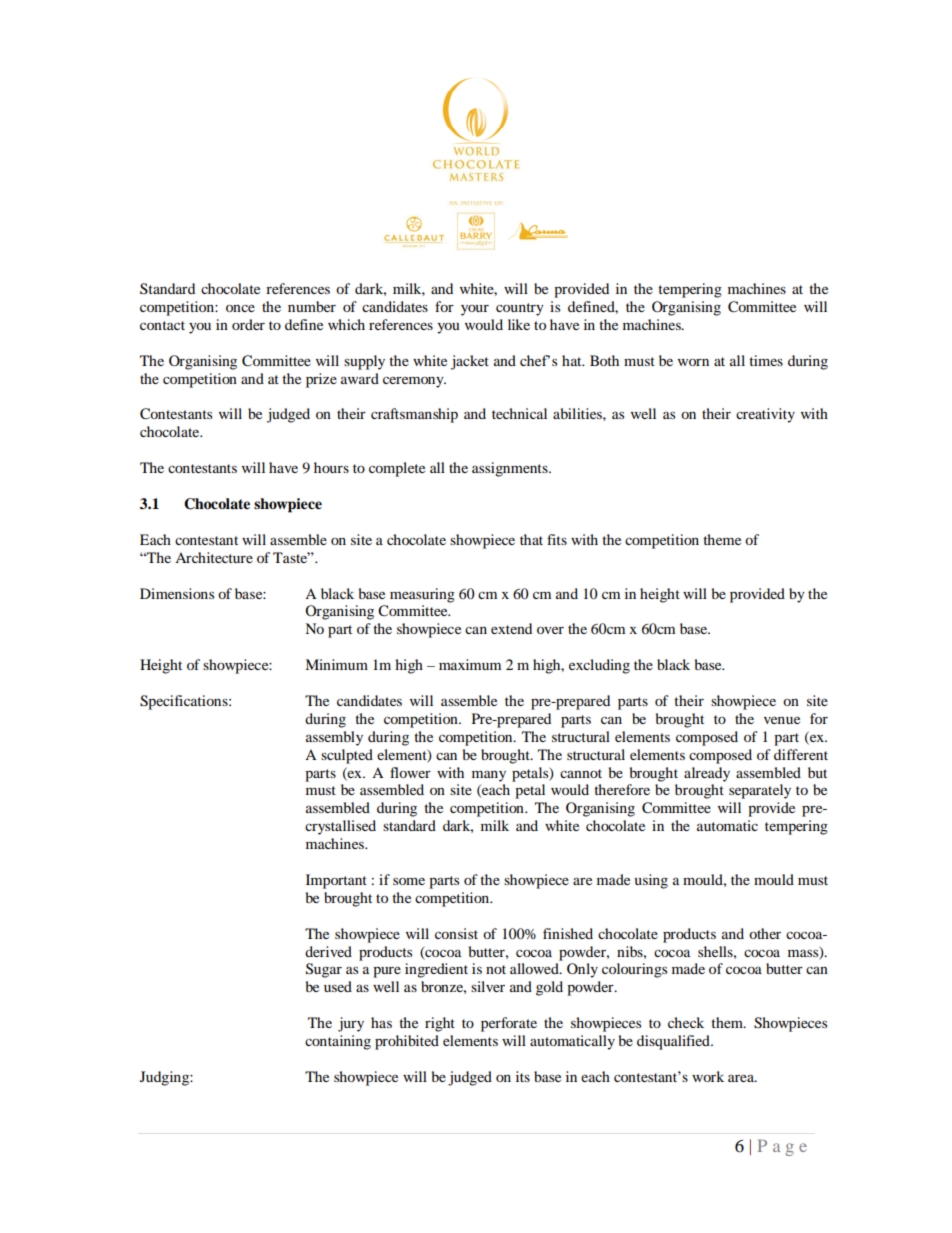 This screenshot has width=952, height=1233. What do you see at coordinates (651, 881) in the screenshot?
I see `using` at bounding box center [651, 881].
